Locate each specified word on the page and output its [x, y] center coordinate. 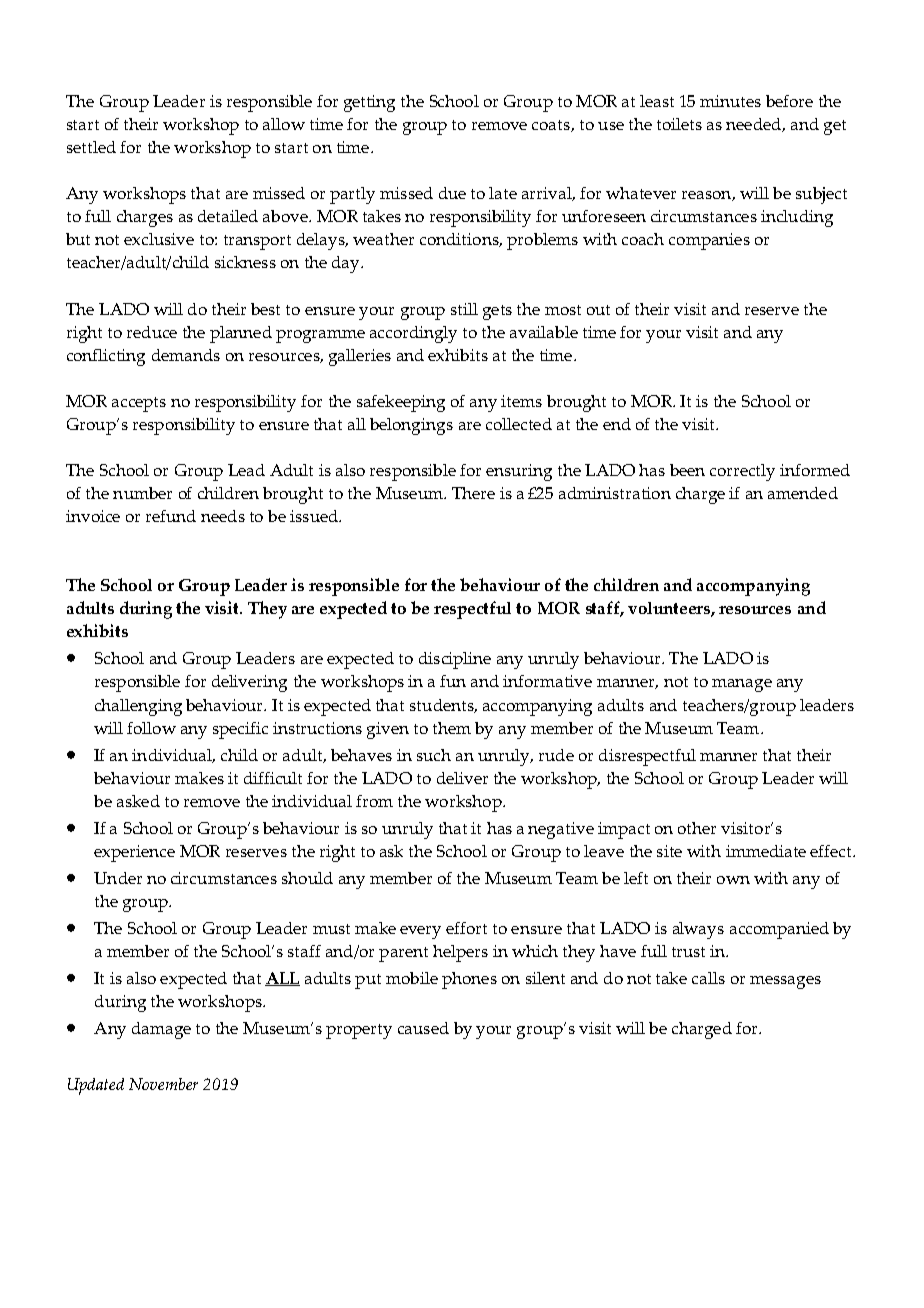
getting [369, 103]
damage [161, 1030]
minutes [730, 101]
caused [423, 1028]
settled [91, 147]
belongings [411, 426]
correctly [742, 472]
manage [742, 685]
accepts [139, 404]
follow [151, 728]
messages [785, 982]
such [434, 755]
